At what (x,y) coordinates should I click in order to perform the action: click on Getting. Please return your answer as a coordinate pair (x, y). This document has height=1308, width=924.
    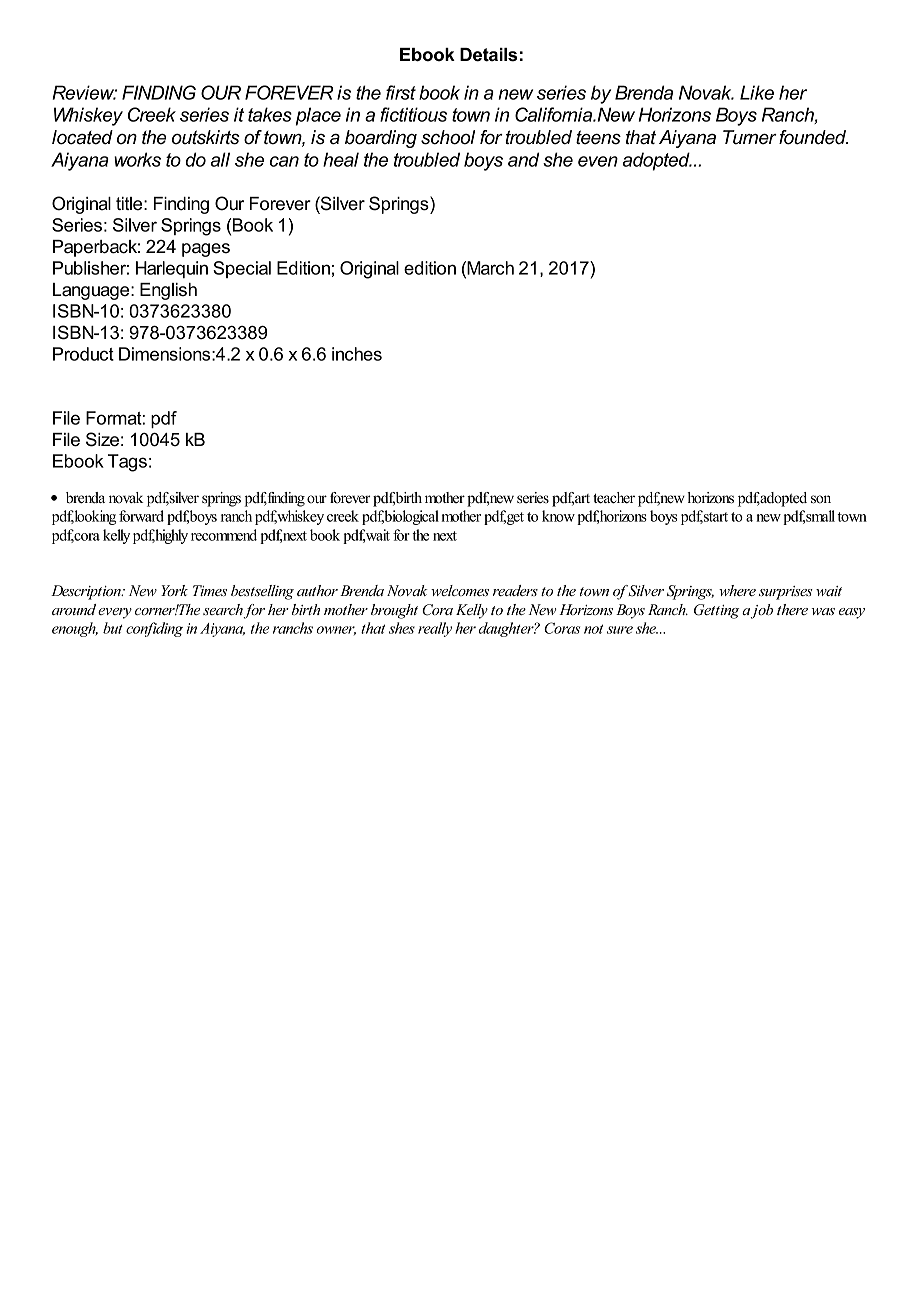
    Looking at the image, I should click on (716, 611).
